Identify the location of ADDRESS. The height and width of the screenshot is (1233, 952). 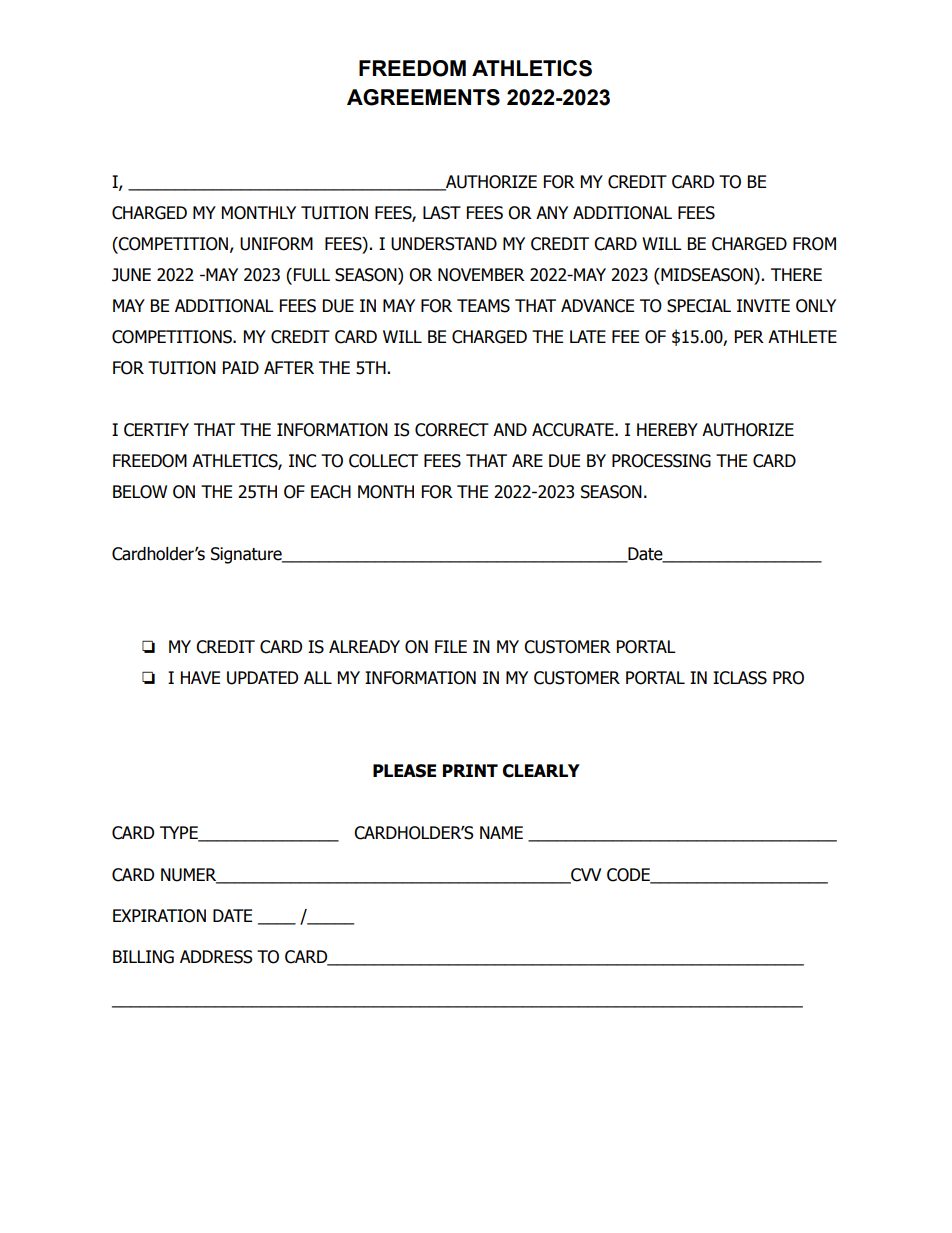
(216, 957).
